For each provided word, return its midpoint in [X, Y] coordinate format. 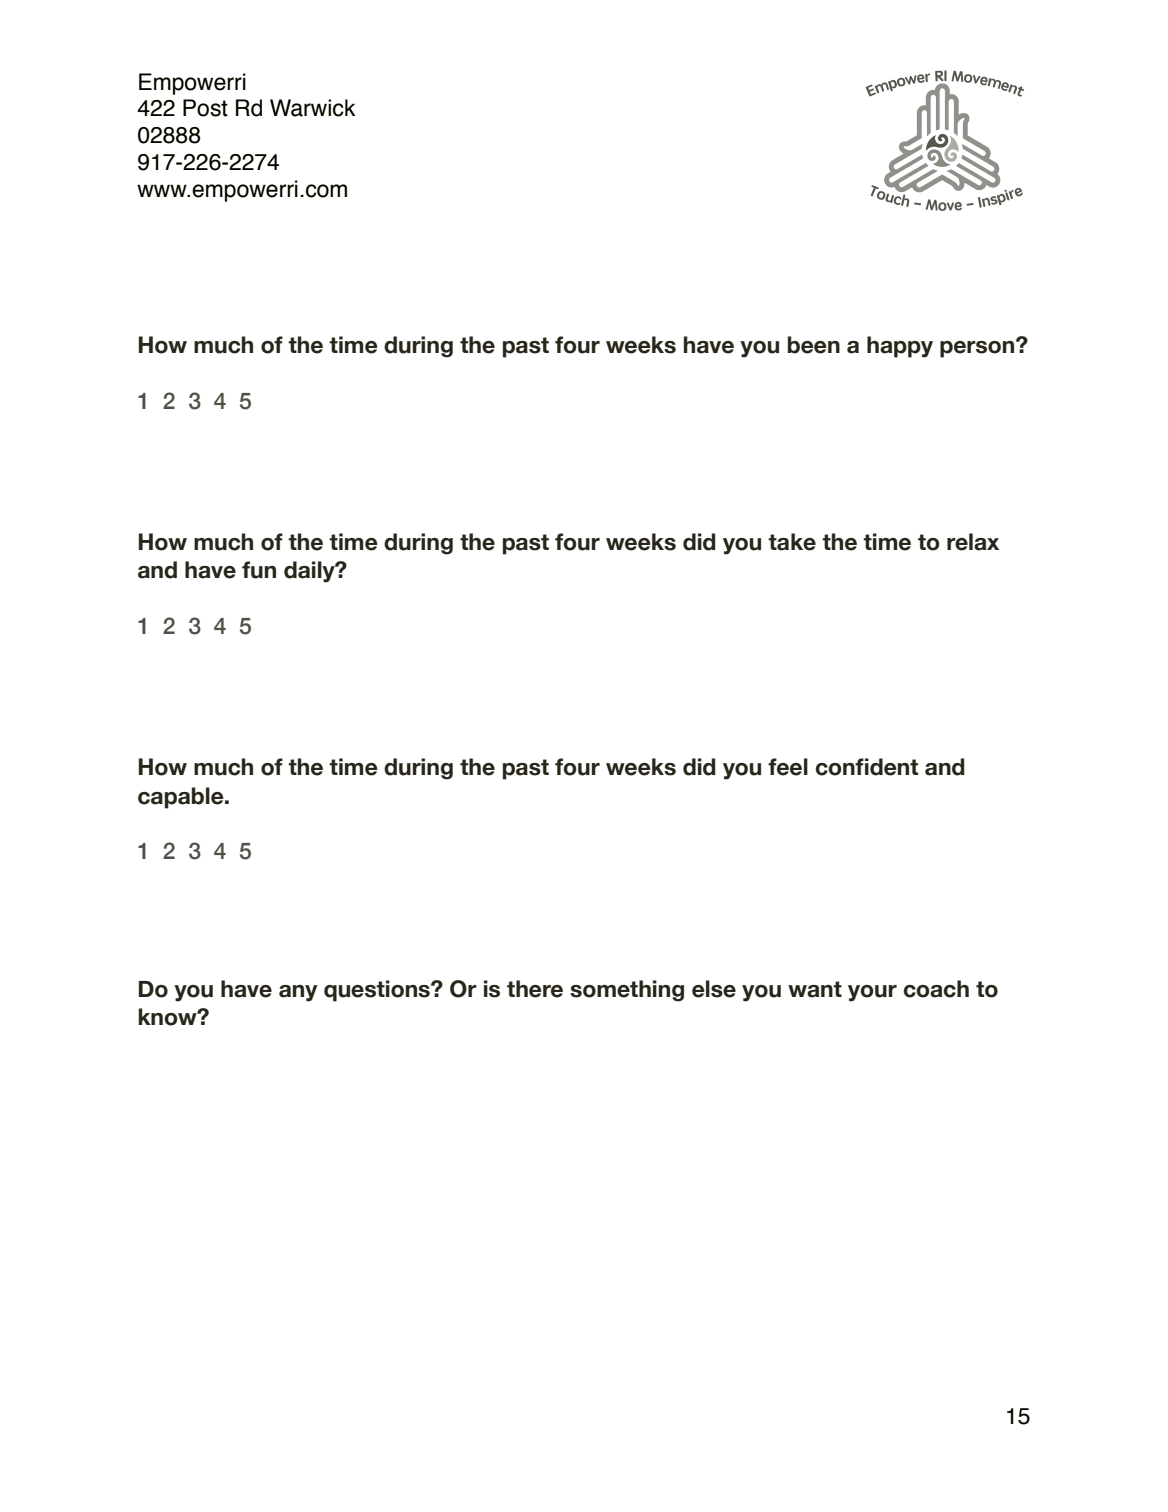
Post [205, 108]
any [298, 993]
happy [900, 347]
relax [973, 542]
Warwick [313, 108]
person [978, 348]
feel [788, 767]
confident [867, 767]
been [814, 345]
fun [259, 570]
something [627, 991]
